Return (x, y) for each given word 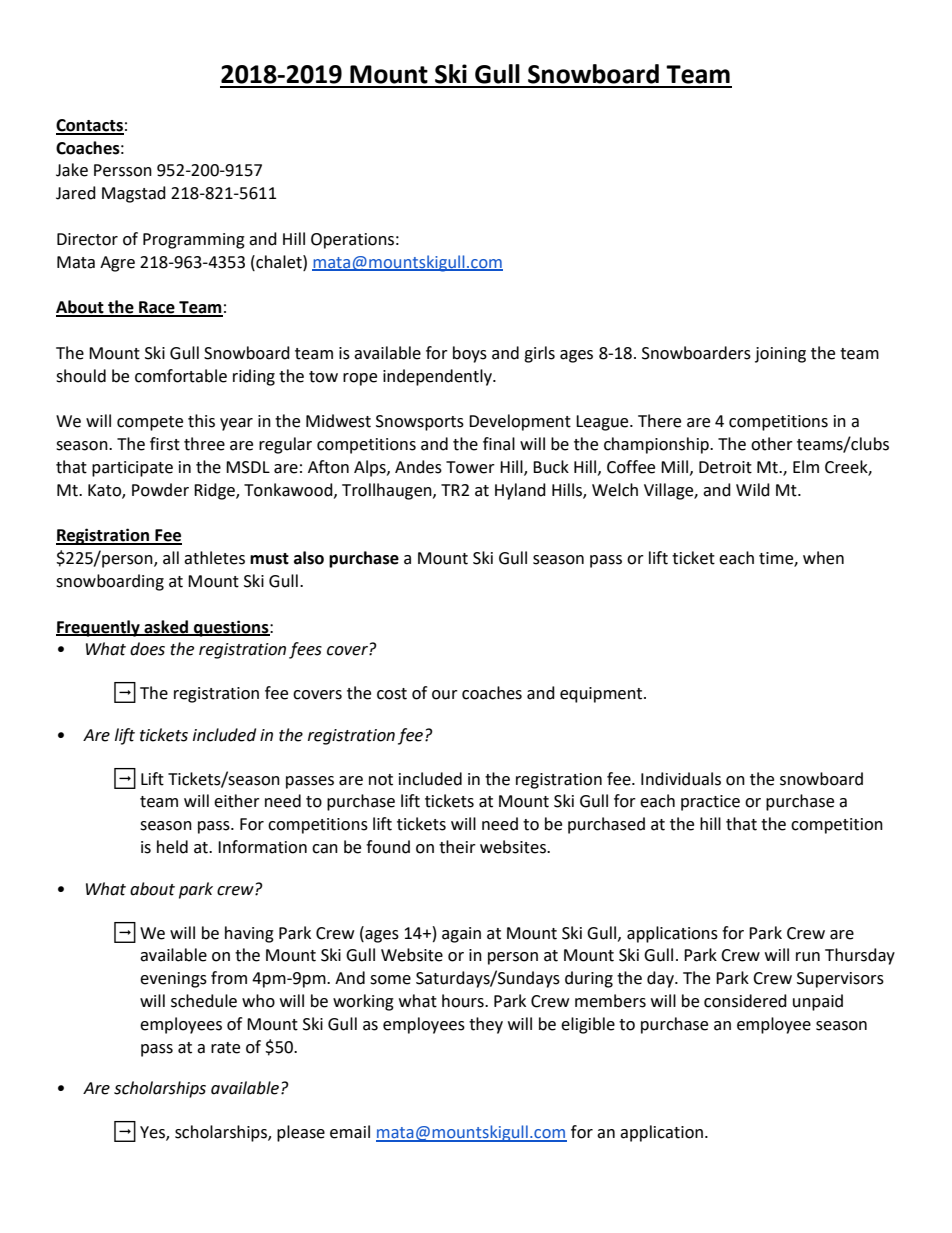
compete (150, 423)
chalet (279, 262)
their (457, 847)
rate (225, 1048)
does (147, 649)
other (772, 444)
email (350, 1132)
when (823, 558)
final (499, 444)
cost (392, 694)
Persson (123, 170)
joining (780, 355)
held (172, 847)
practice (710, 803)
